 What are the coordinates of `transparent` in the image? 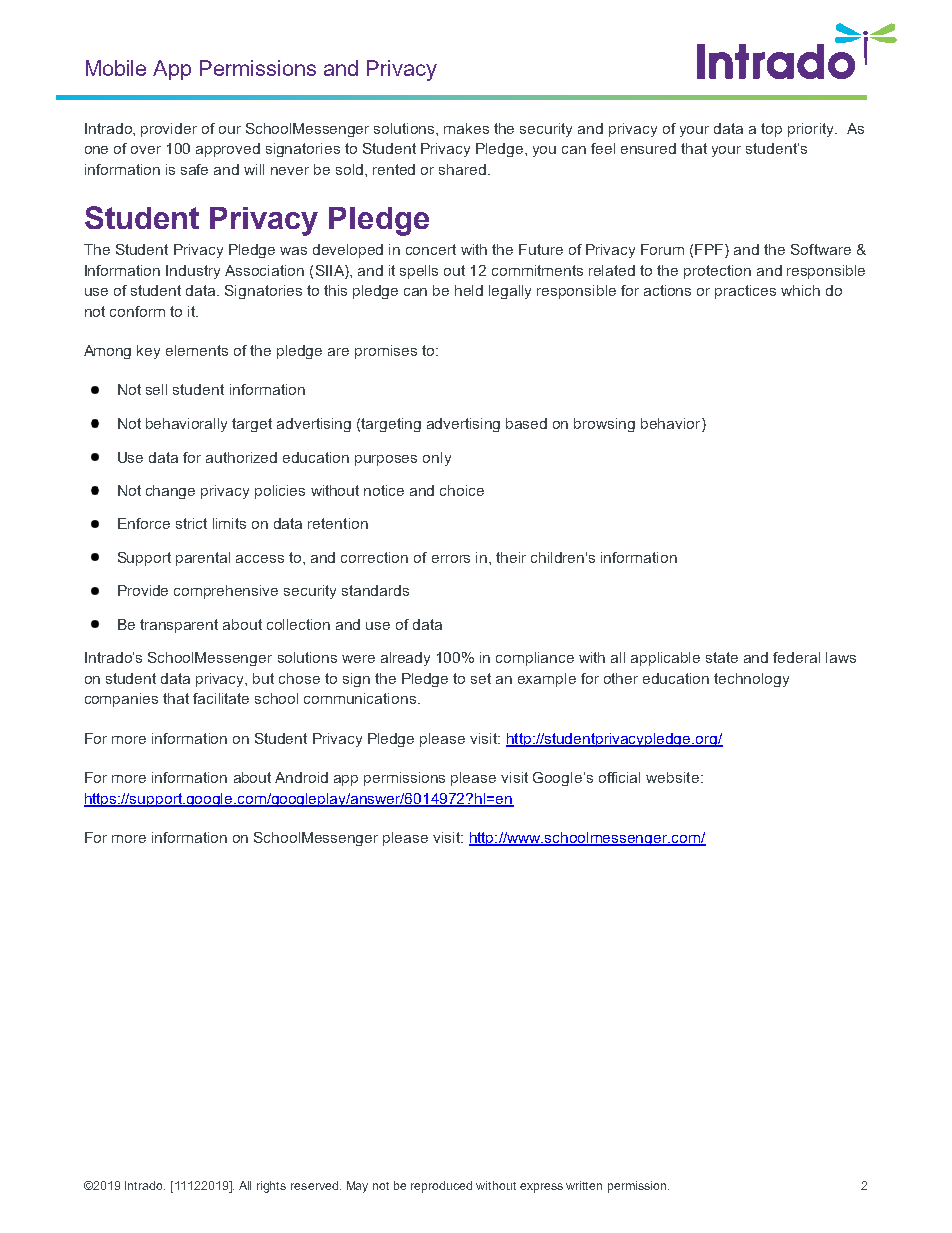 It's located at (179, 626).
